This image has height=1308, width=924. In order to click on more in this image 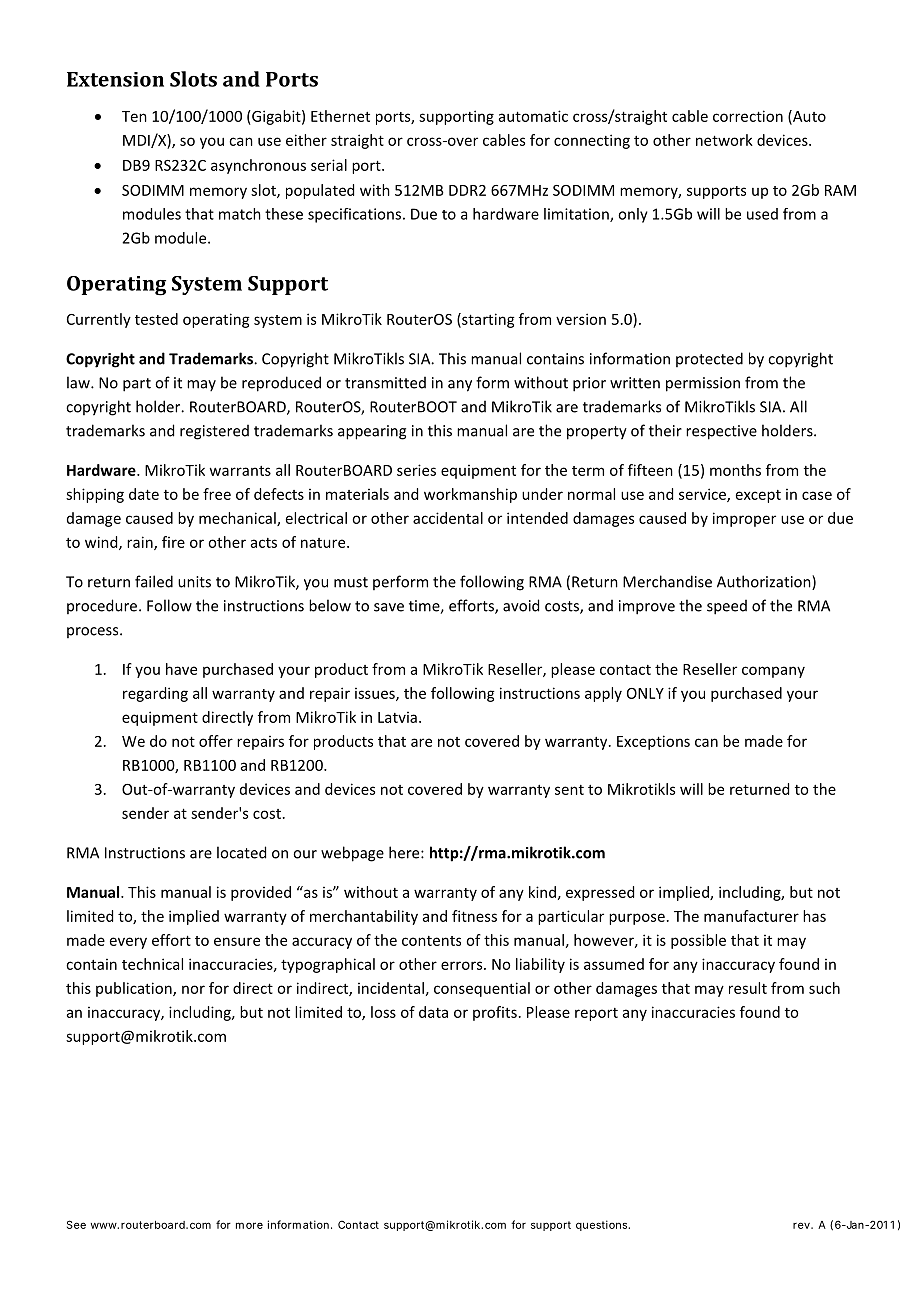, I will do `click(249, 1225)`.
